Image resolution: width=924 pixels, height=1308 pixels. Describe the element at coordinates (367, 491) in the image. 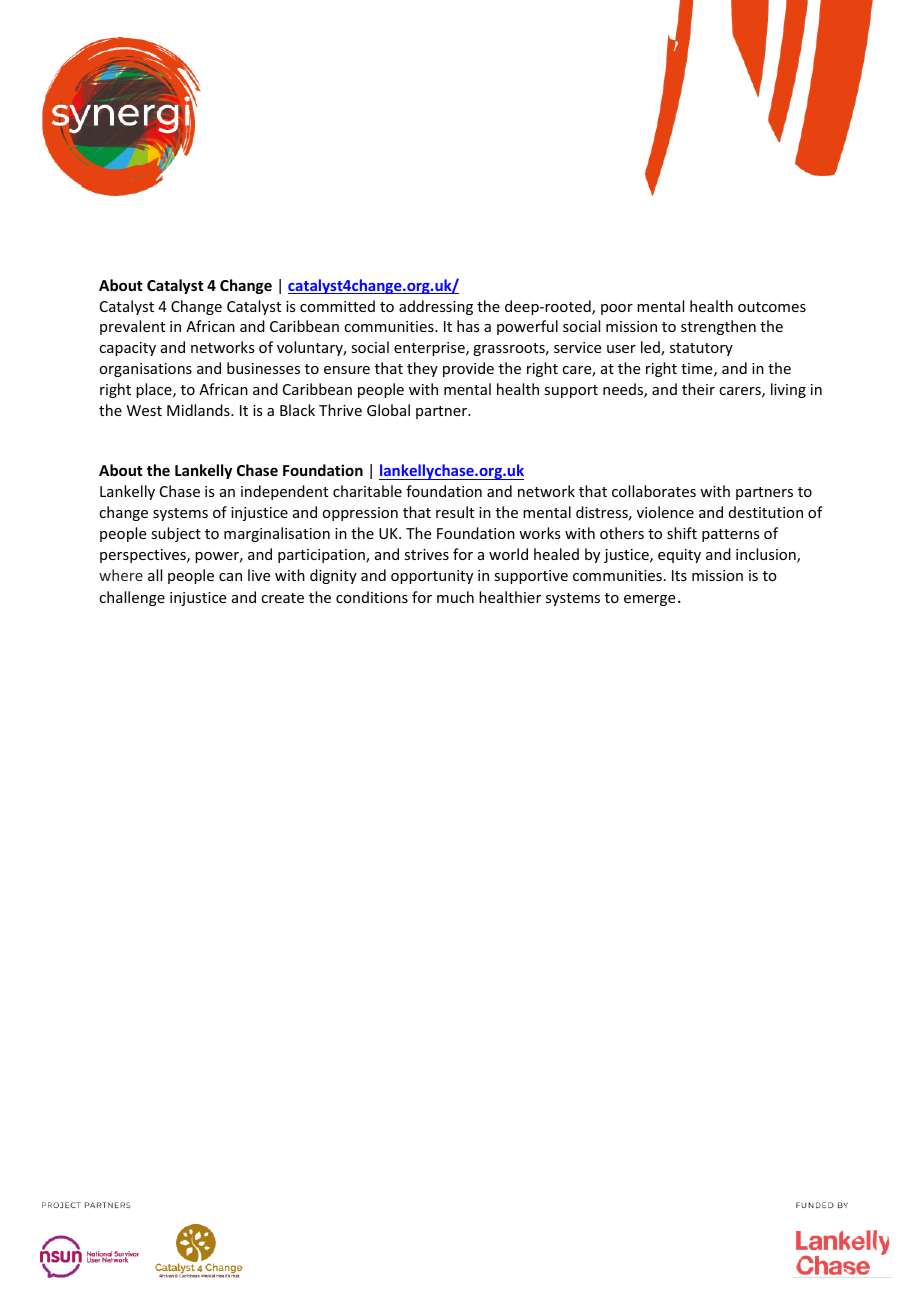

I see `charitable` at that location.
